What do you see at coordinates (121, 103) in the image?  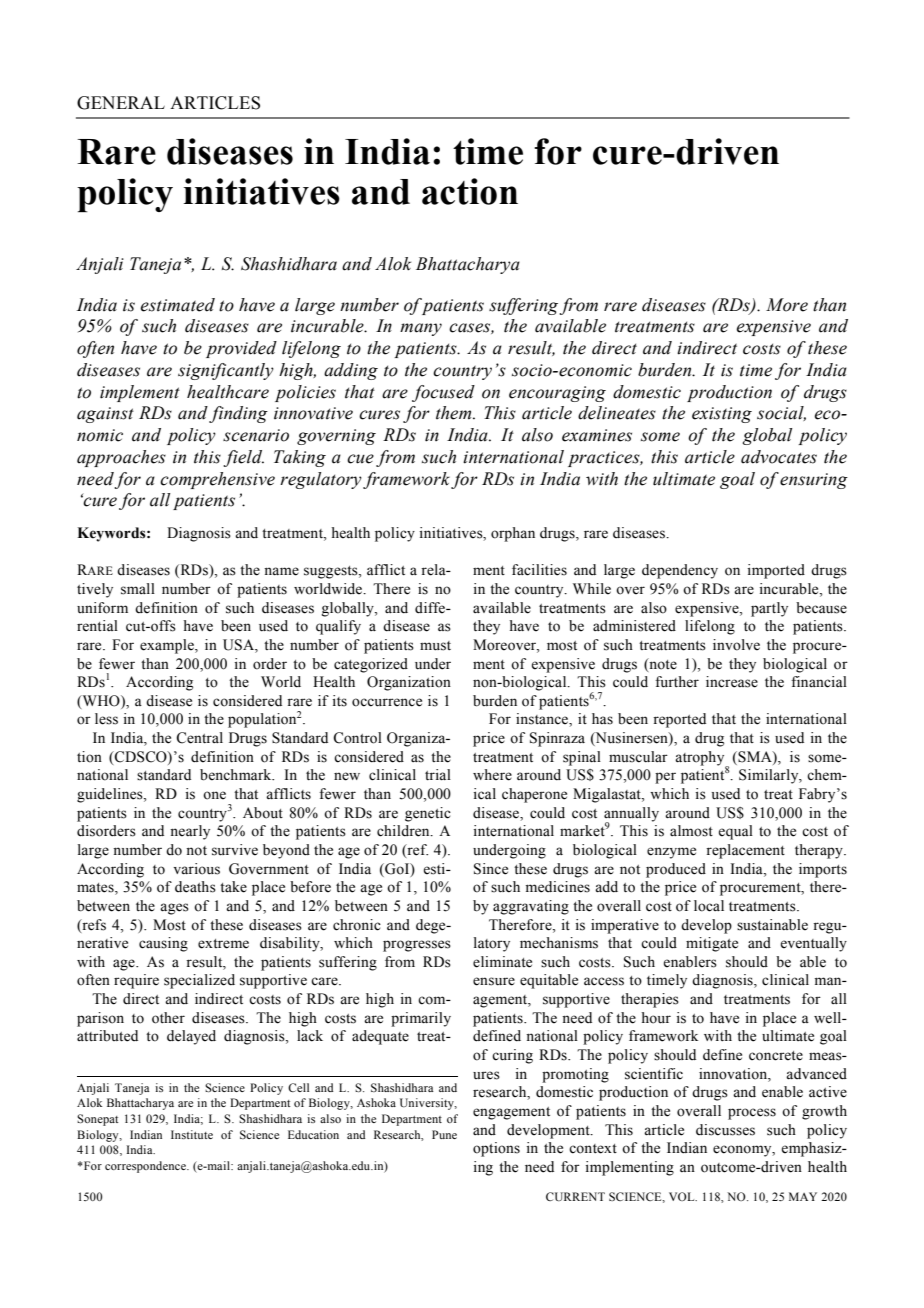 I see `GENERAL` at bounding box center [121, 103].
